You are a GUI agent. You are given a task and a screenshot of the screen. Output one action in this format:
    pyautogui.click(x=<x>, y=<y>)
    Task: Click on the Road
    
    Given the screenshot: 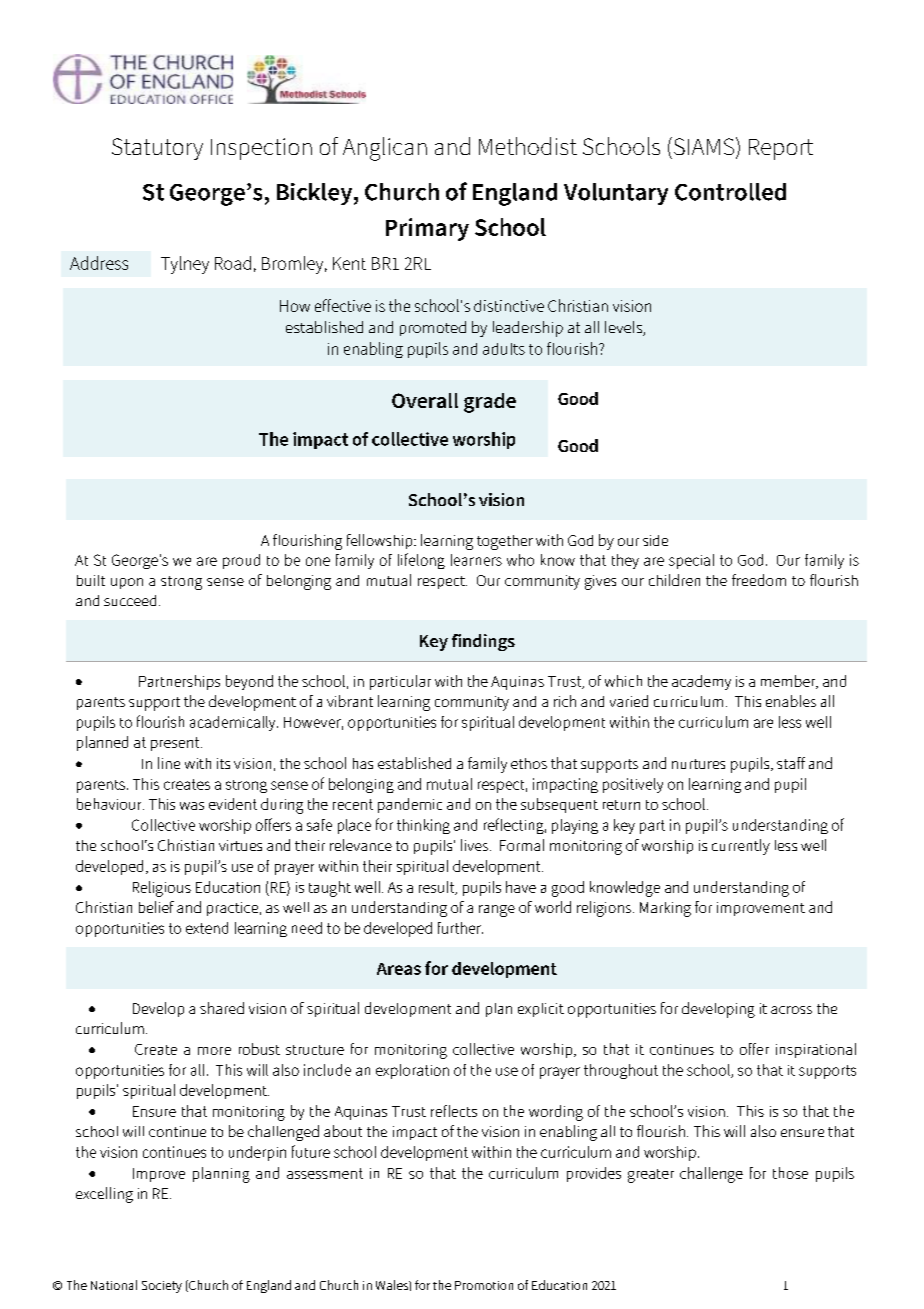 What is the action you would take?
    pyautogui.click(x=233, y=263)
